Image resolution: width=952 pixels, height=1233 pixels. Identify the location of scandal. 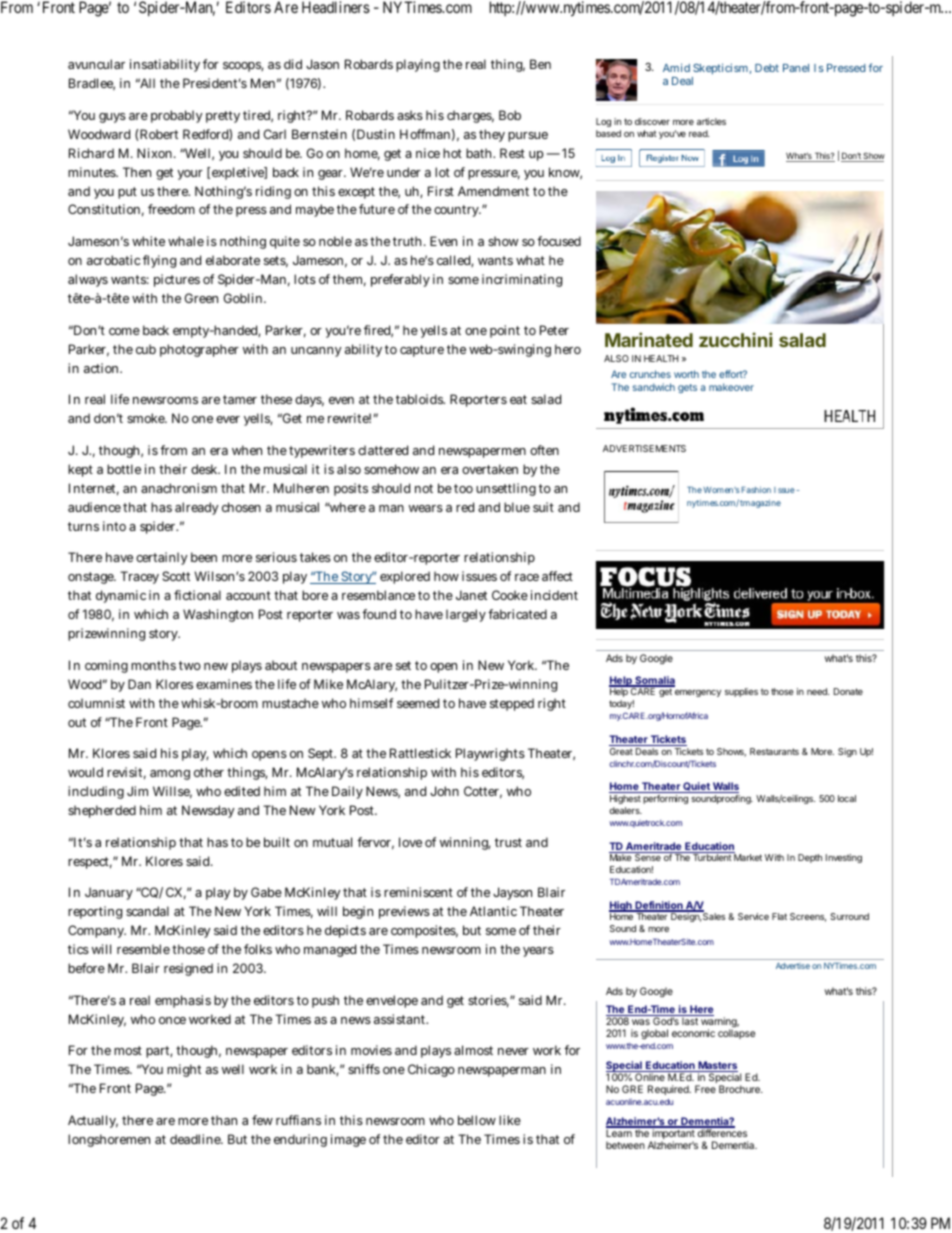
(147, 911).
